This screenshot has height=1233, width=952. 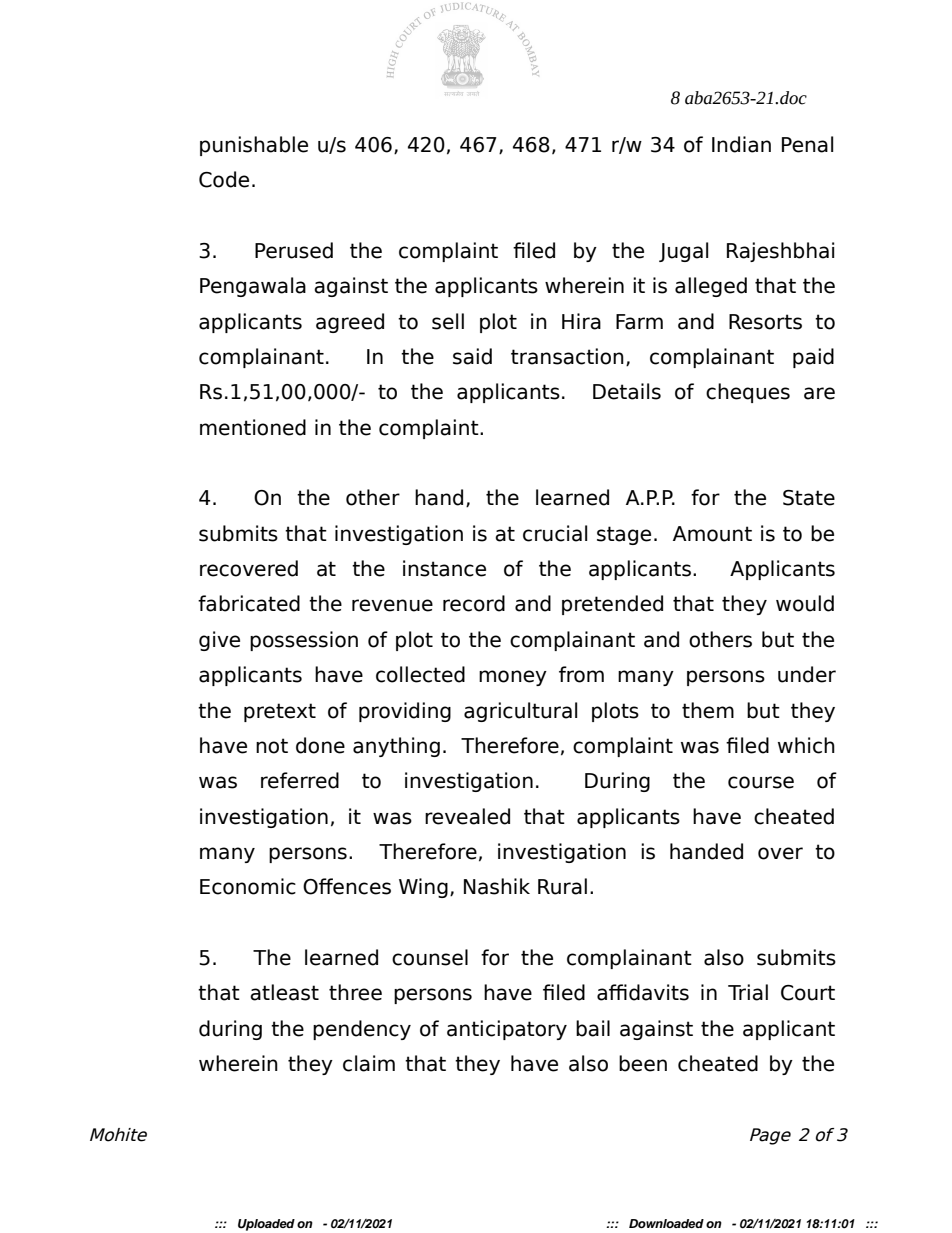 What do you see at coordinates (280, 712) in the screenshot?
I see `pretext` at bounding box center [280, 712].
